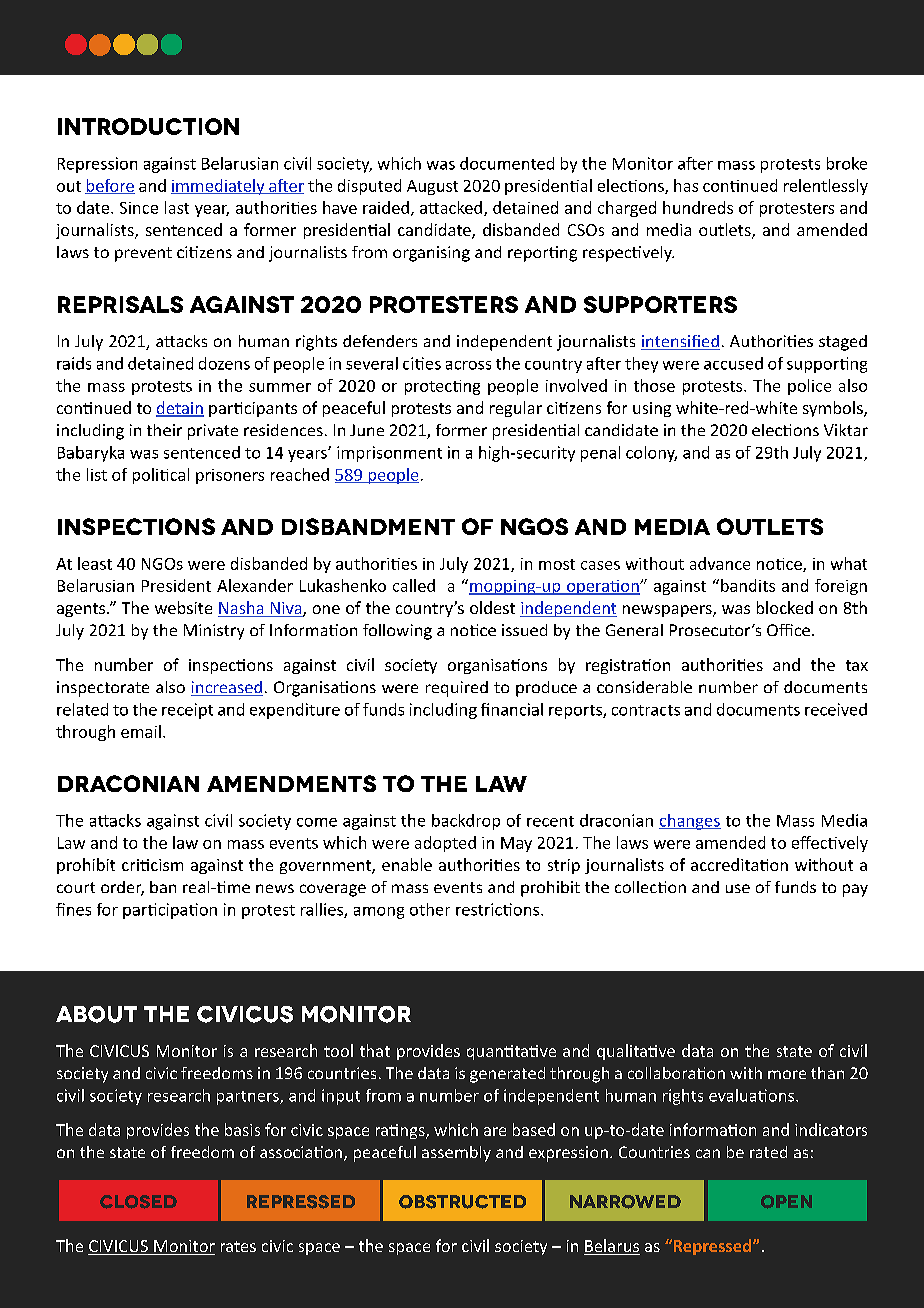  What do you see at coordinates (161, 476) in the screenshot?
I see `political` at bounding box center [161, 476].
